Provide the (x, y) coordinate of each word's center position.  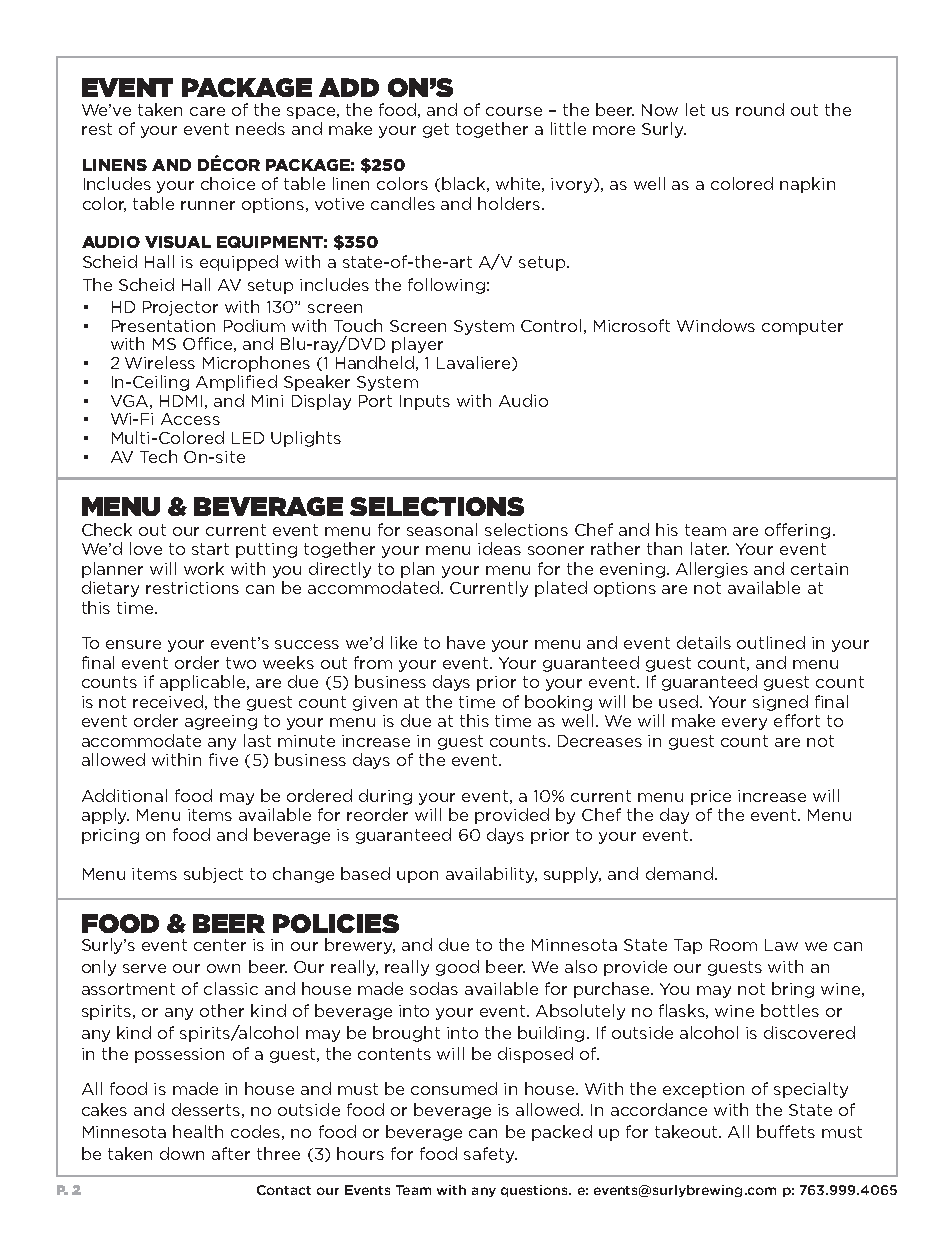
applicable (204, 683)
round (760, 109)
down (182, 1153)
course (514, 111)
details (704, 642)
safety (490, 1155)
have (466, 642)
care (207, 111)
